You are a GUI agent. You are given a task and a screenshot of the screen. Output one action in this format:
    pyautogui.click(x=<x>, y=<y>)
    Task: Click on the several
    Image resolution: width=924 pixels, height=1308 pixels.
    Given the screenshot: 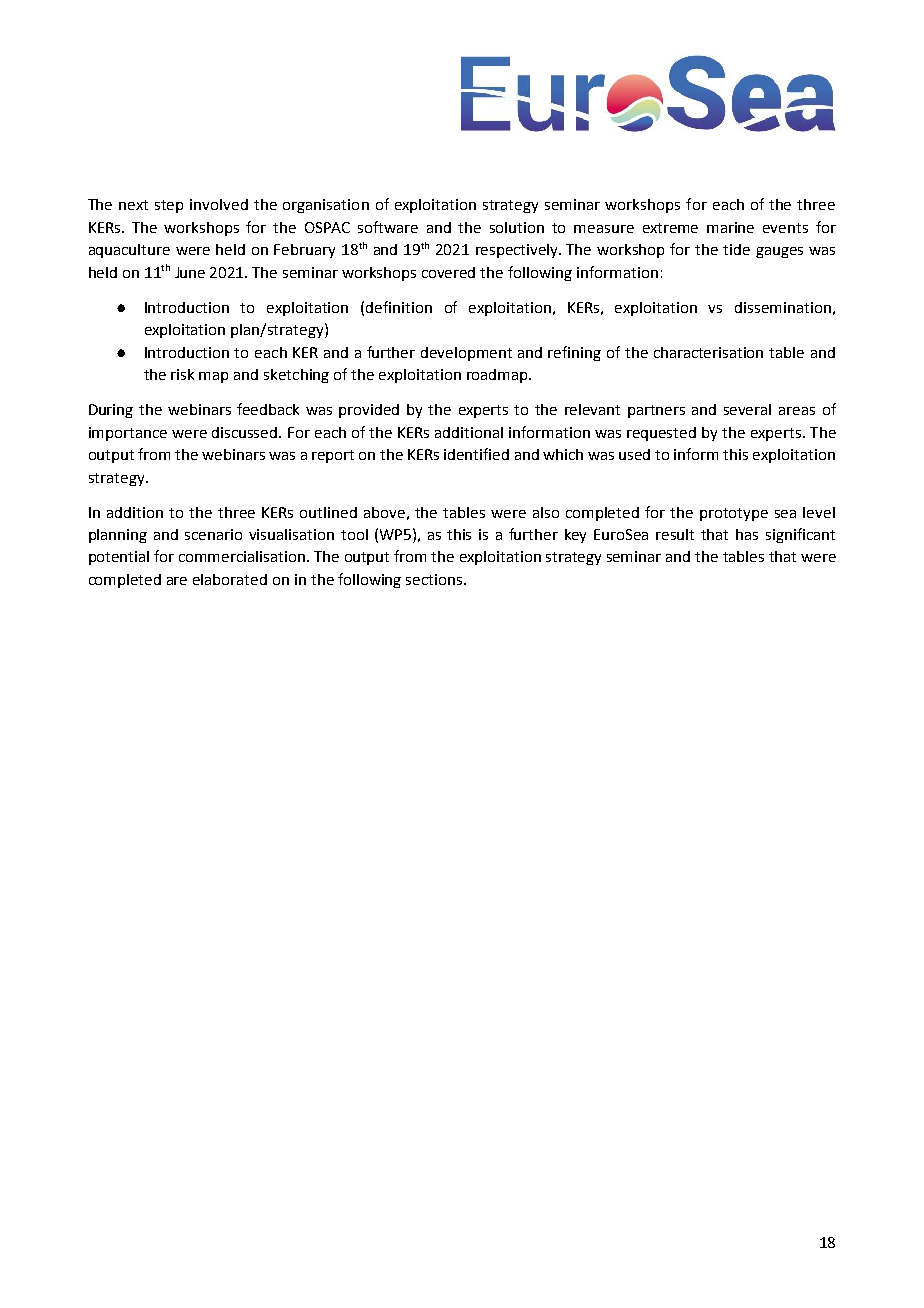 What is the action you would take?
    pyautogui.click(x=747, y=409)
